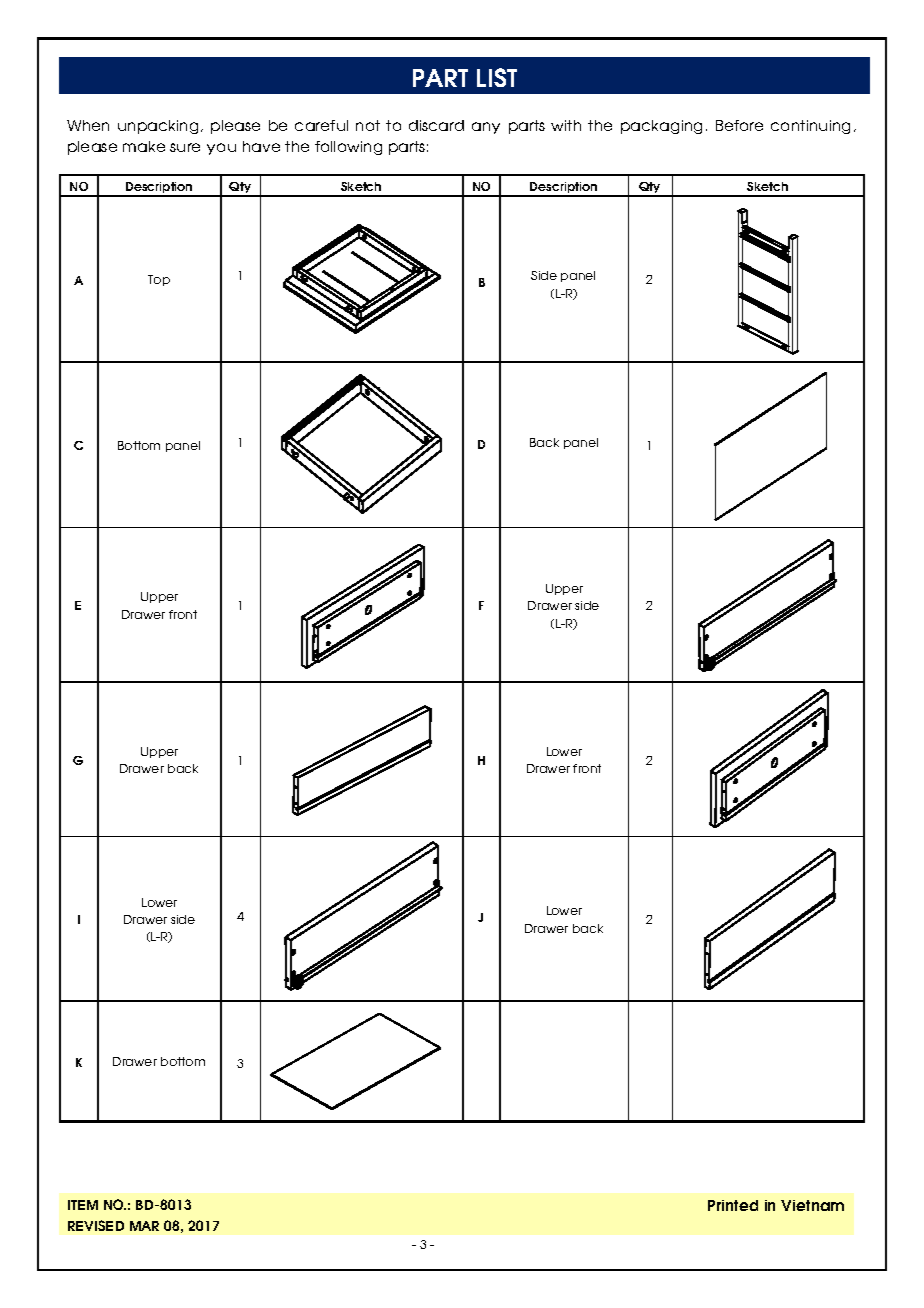 Image resolution: width=924 pixels, height=1308 pixels. I want to click on continuing, so click(810, 127).
